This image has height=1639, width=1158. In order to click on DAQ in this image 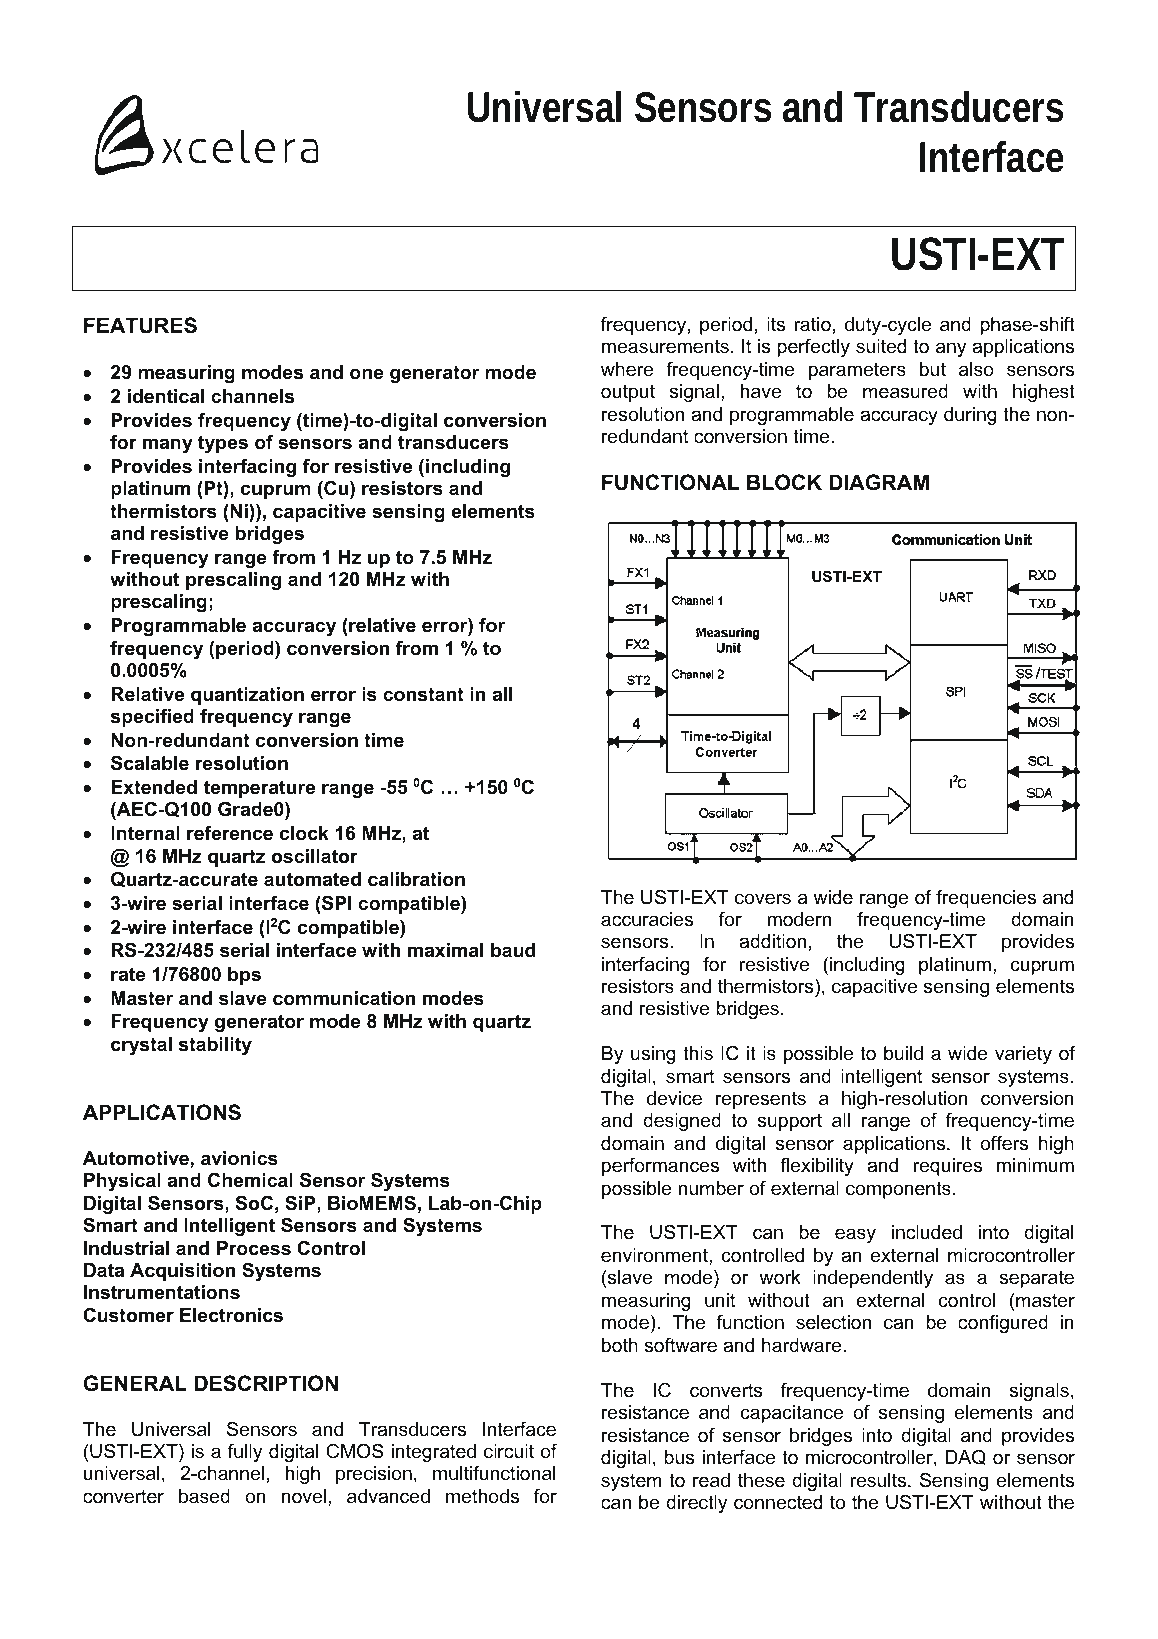, I will do `click(965, 1457)`.
